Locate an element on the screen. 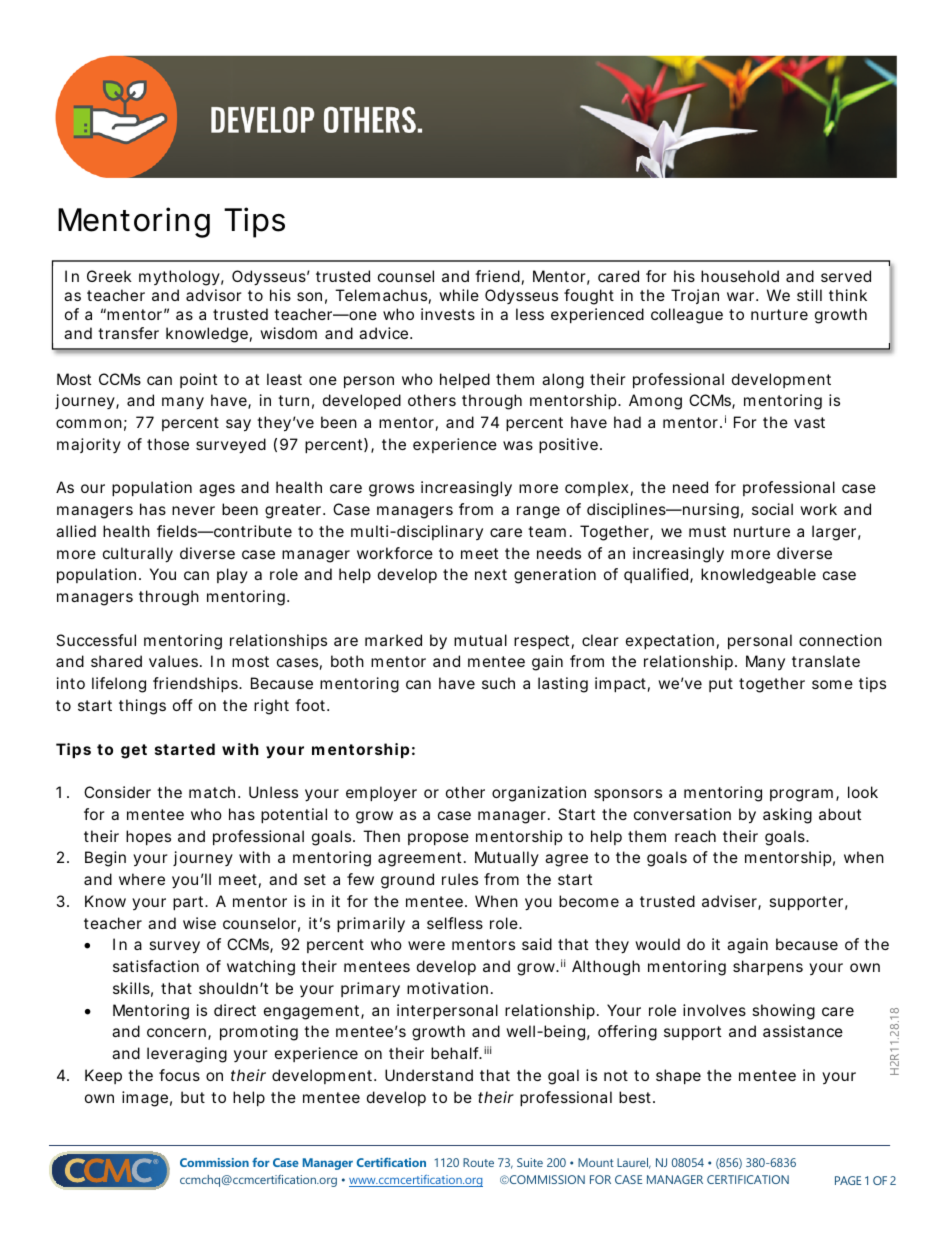 The image size is (952, 1233). values is located at coordinates (175, 661).
